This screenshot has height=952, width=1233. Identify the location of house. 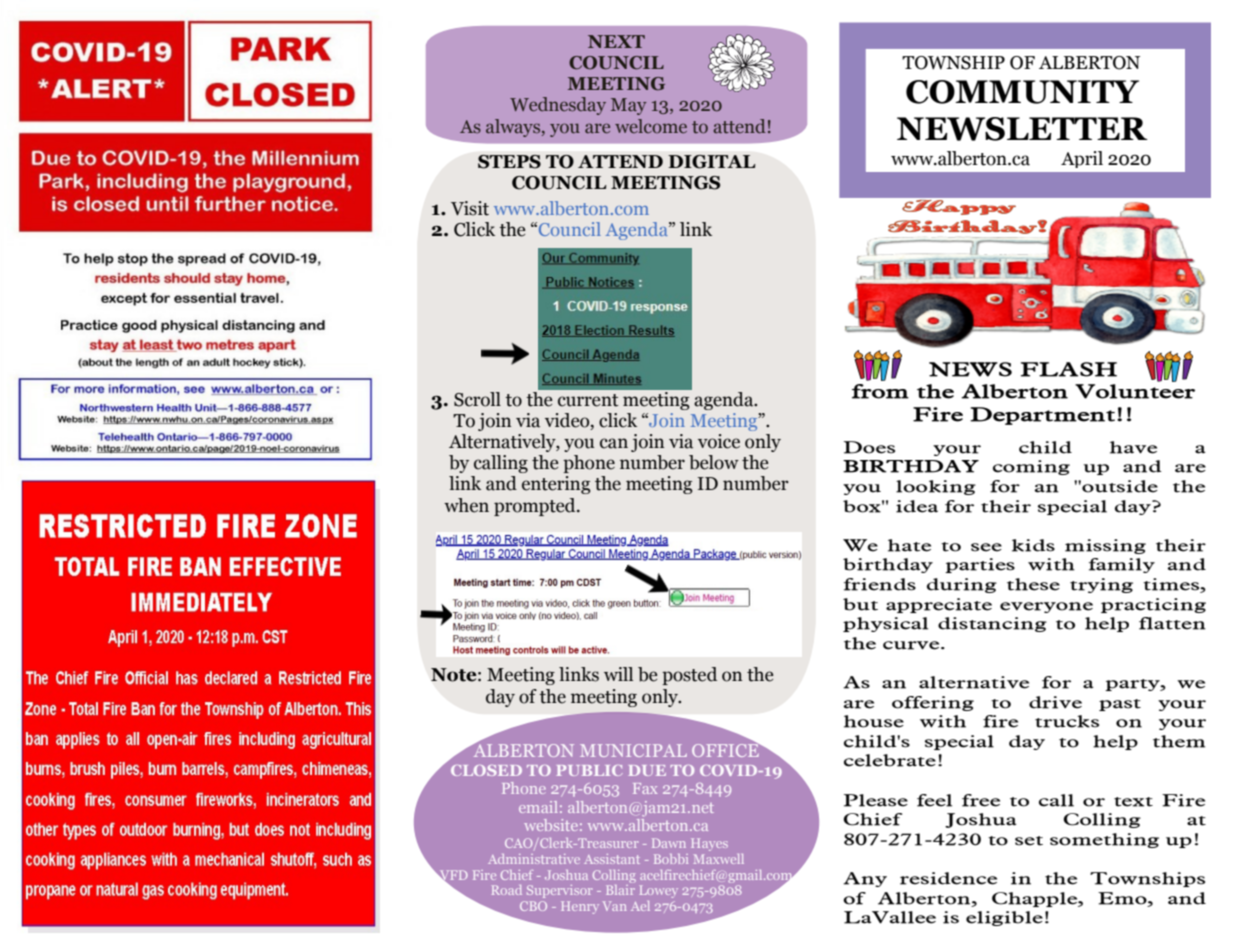
(874, 721).
